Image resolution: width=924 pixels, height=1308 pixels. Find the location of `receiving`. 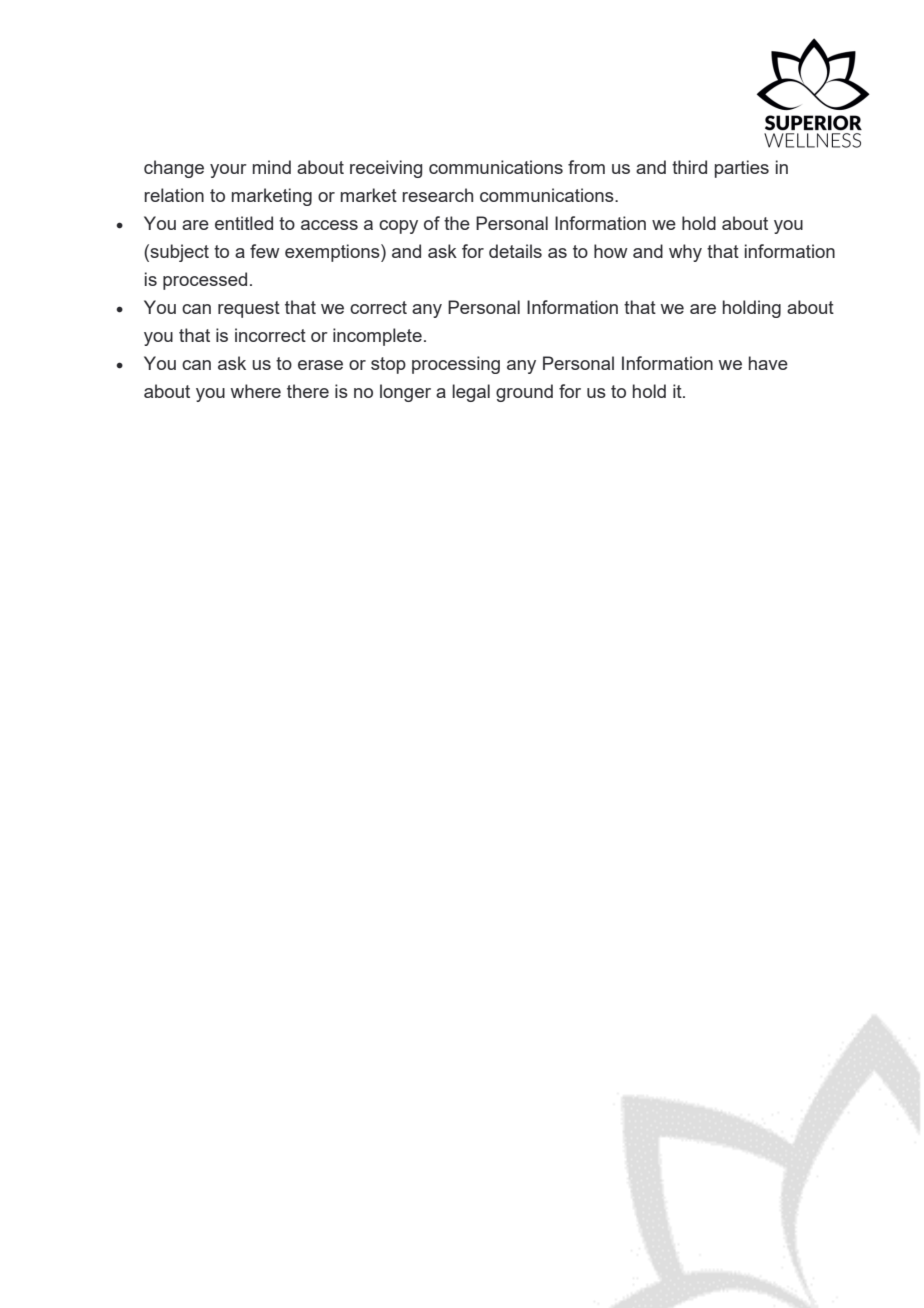

receiving is located at coordinates (386, 169).
